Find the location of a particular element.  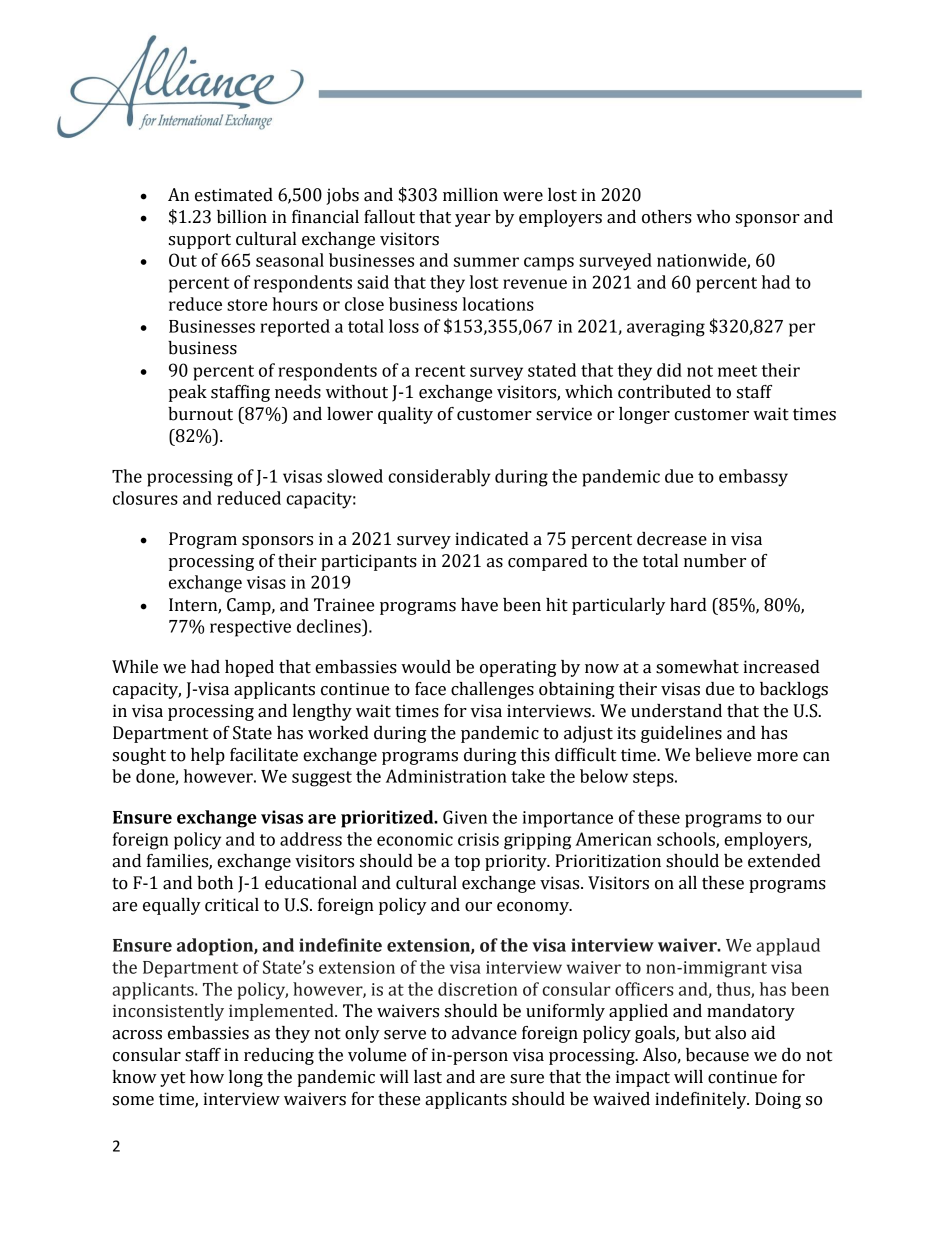

peak is located at coordinates (187, 393).
